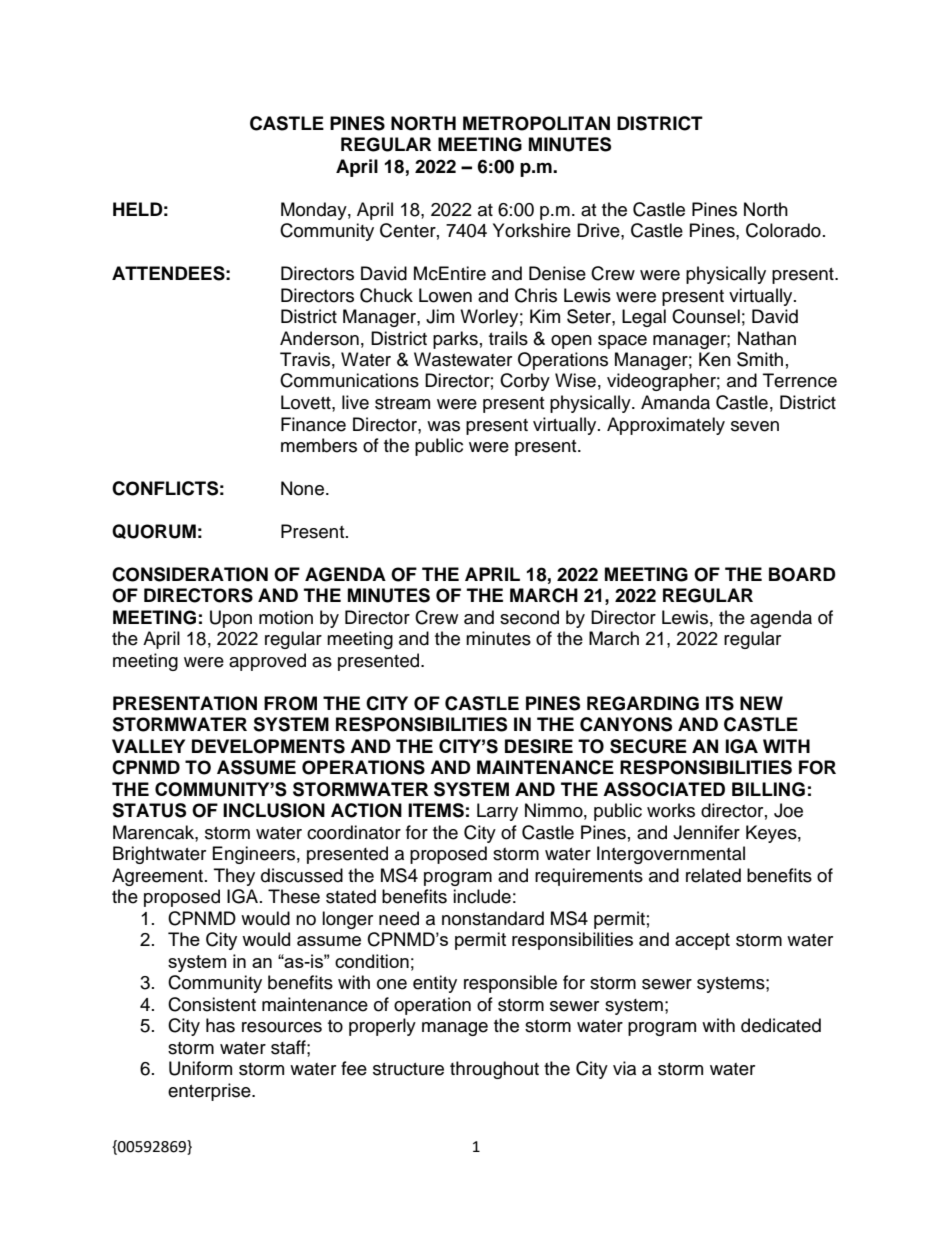  Describe the element at coordinates (706, 832) in the page. I see `Jennifer` at that location.
